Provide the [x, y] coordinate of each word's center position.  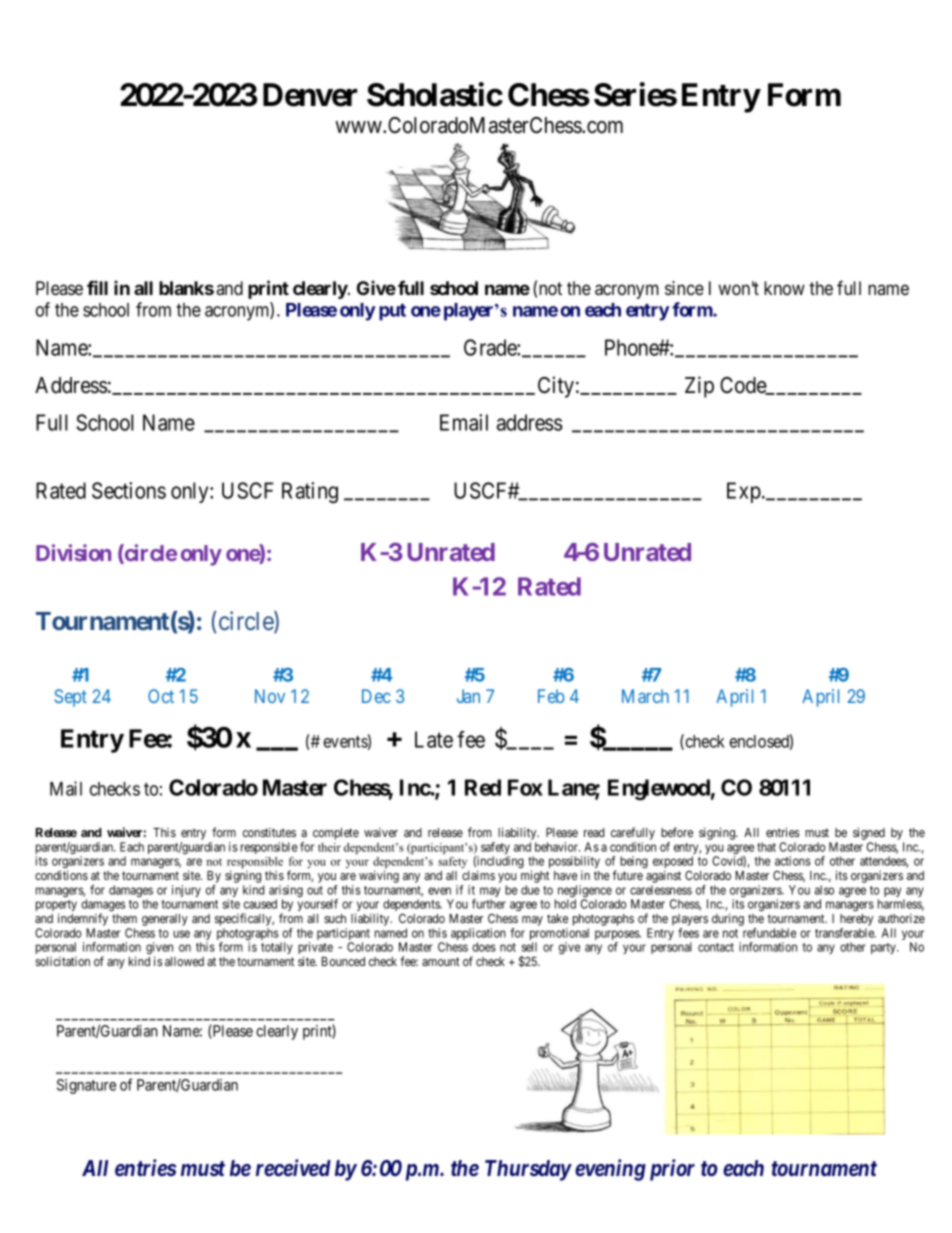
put [392, 312]
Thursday [528, 1170]
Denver [310, 95]
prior [672, 1170]
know [784, 288]
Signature [86, 1086]
